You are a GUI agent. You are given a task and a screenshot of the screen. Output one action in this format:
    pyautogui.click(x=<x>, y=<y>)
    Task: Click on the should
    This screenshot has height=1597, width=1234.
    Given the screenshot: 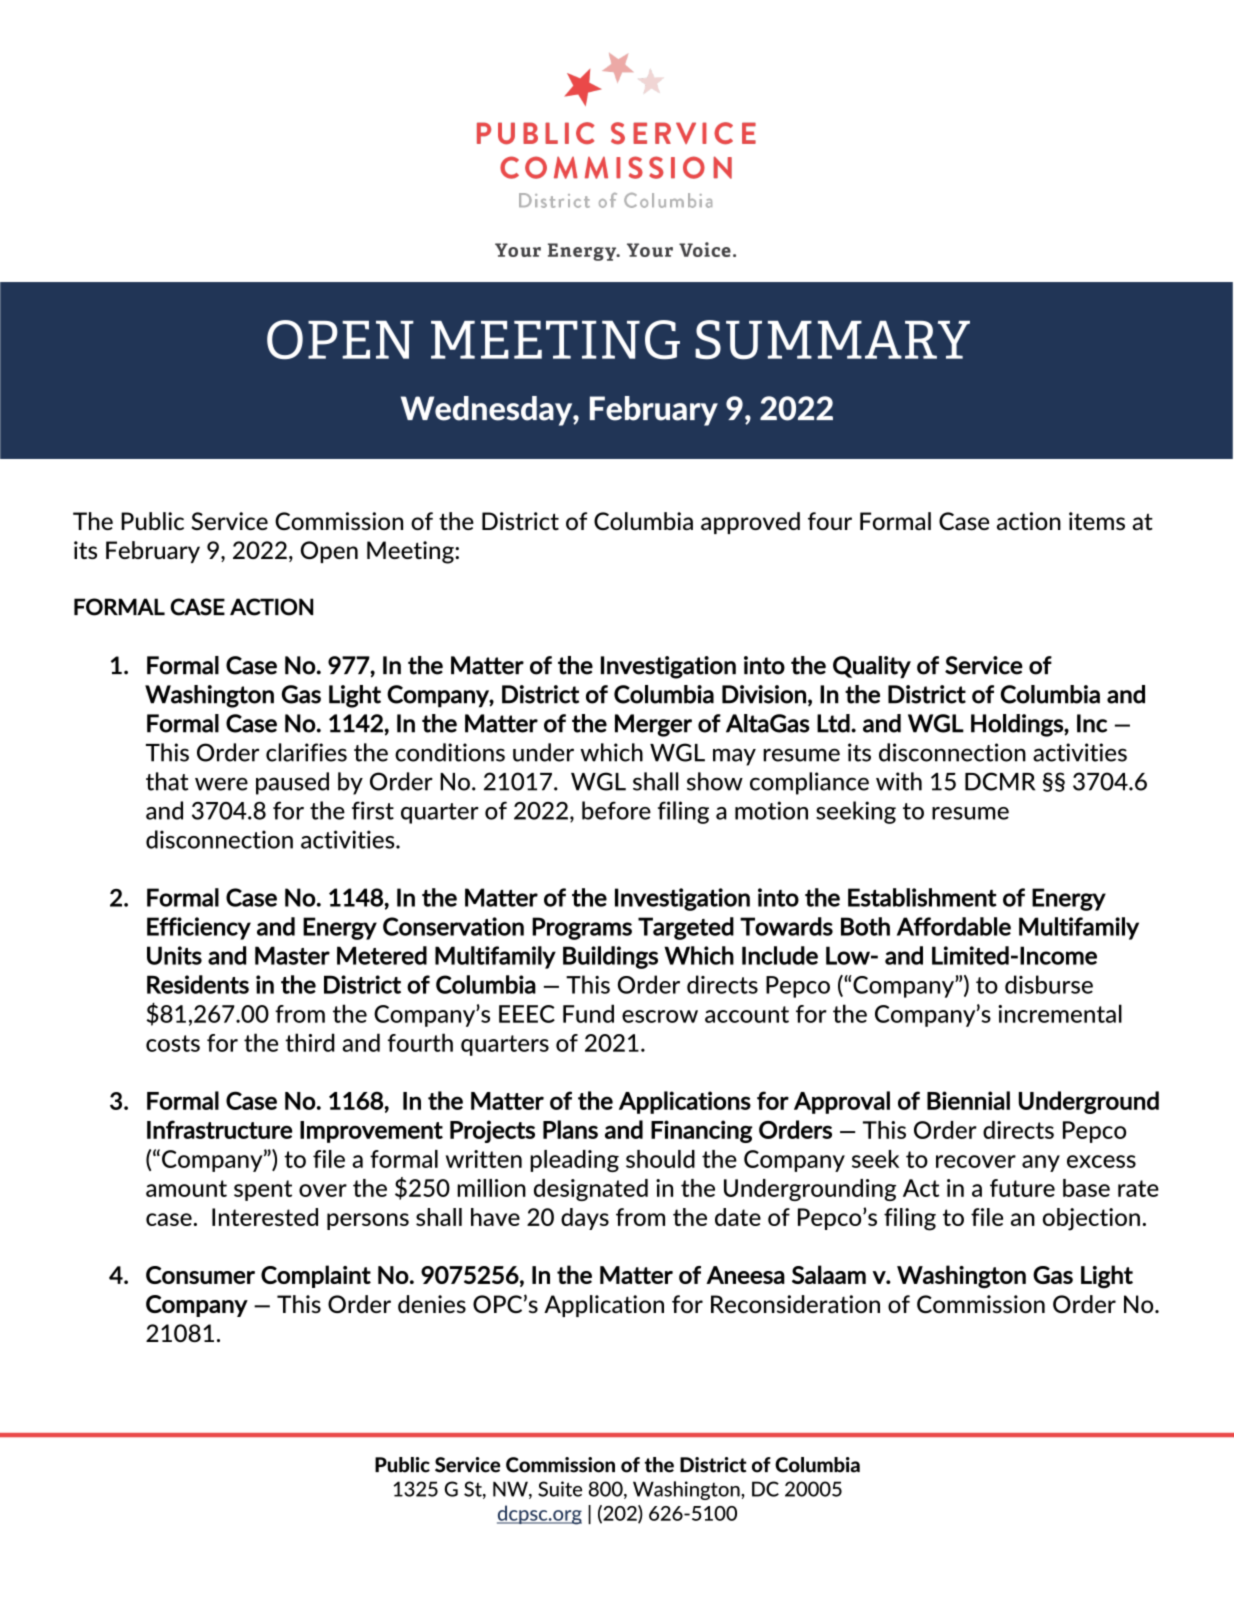 What is the action you would take?
    pyautogui.click(x=660, y=1159)
